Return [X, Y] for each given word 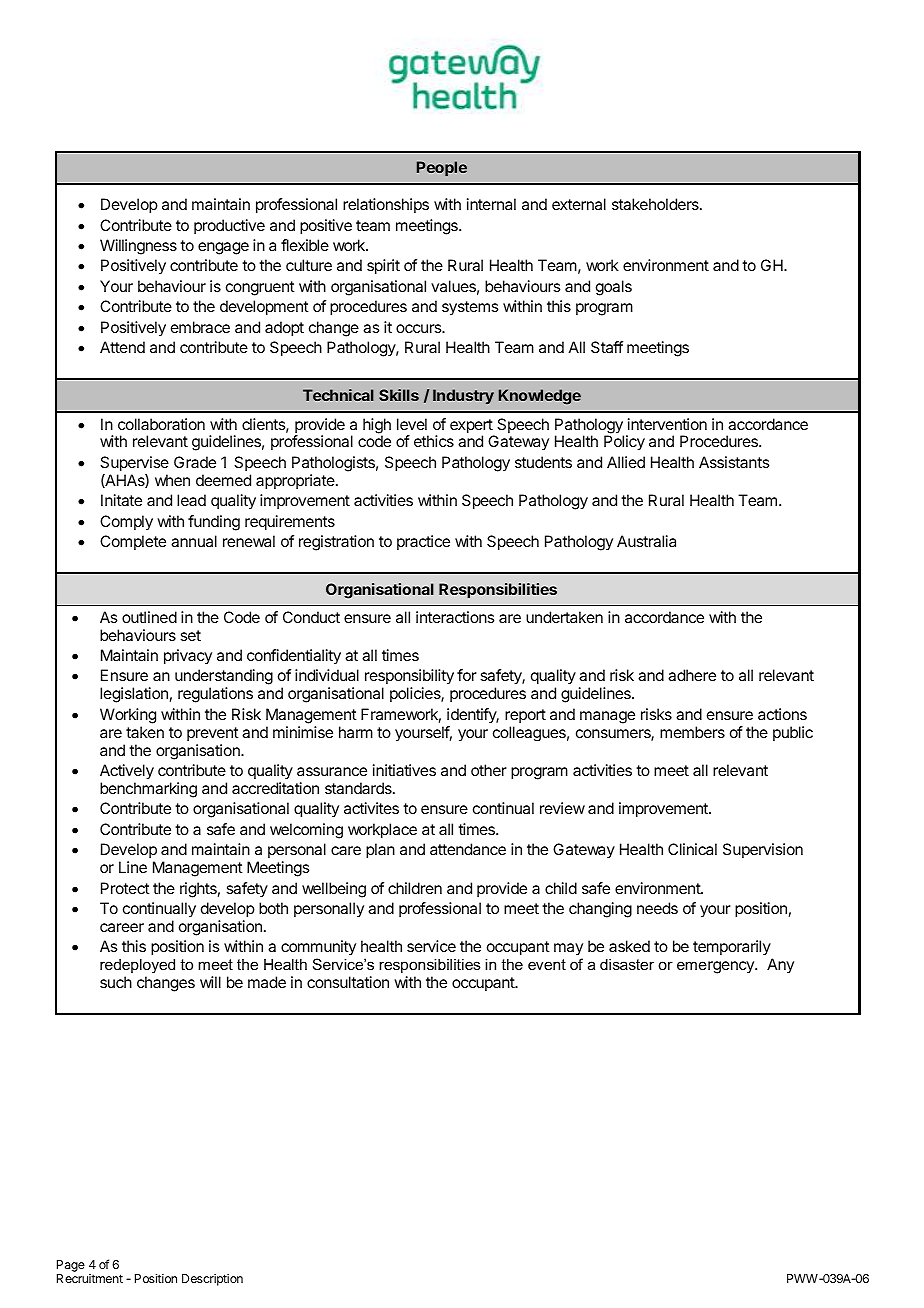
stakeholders [656, 204]
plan [380, 851]
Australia [646, 541]
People [442, 168]
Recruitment [90, 1278]
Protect [125, 888]
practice [423, 542]
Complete [133, 542]
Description [212, 1280]
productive [229, 226]
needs [657, 908]
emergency [716, 967]
